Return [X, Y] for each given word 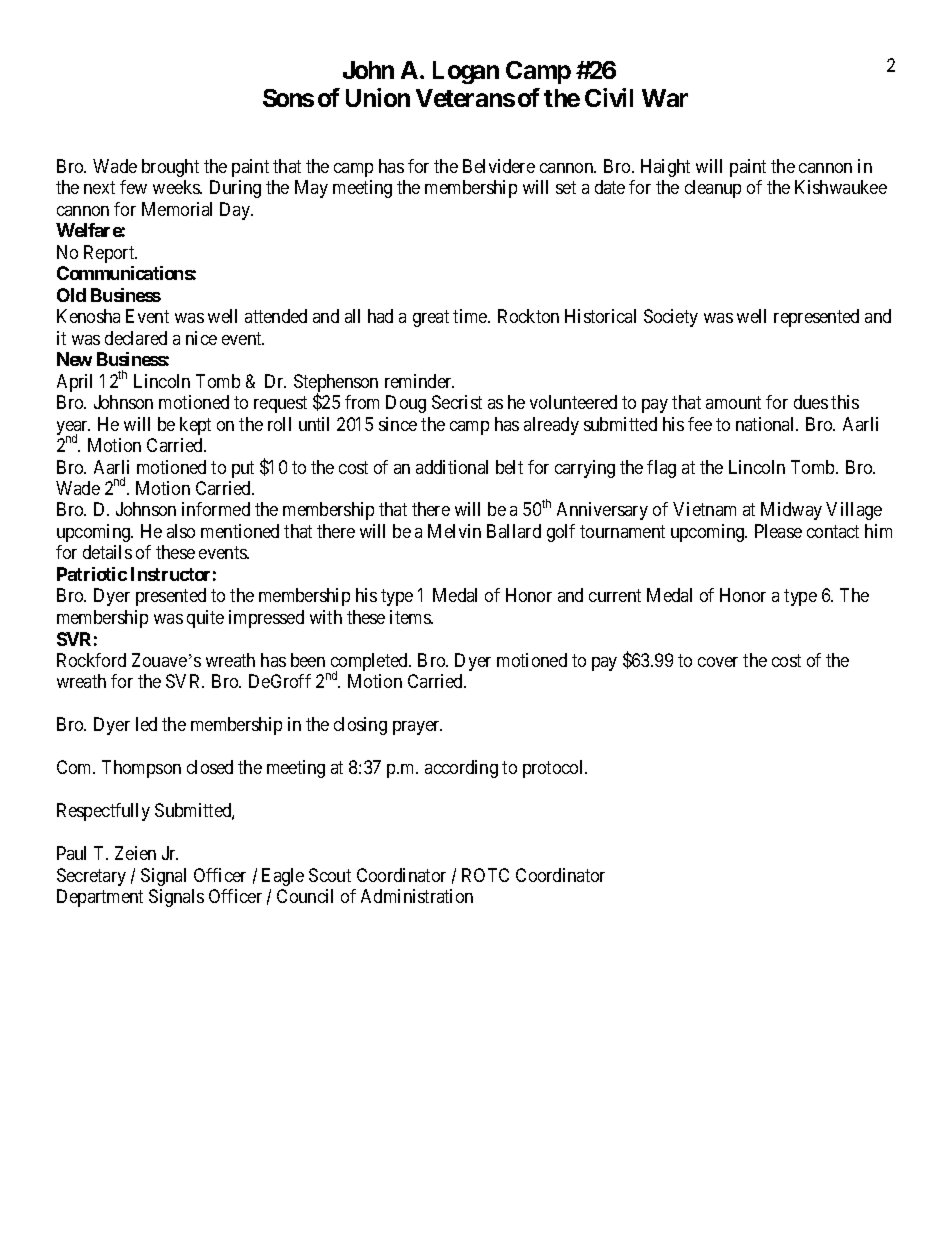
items [411, 617]
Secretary [91, 877]
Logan [466, 72]
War [665, 98]
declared [136, 338]
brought [170, 168]
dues [811, 402]
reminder [419, 381]
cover [718, 662]
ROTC [485, 875]
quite [205, 619]
